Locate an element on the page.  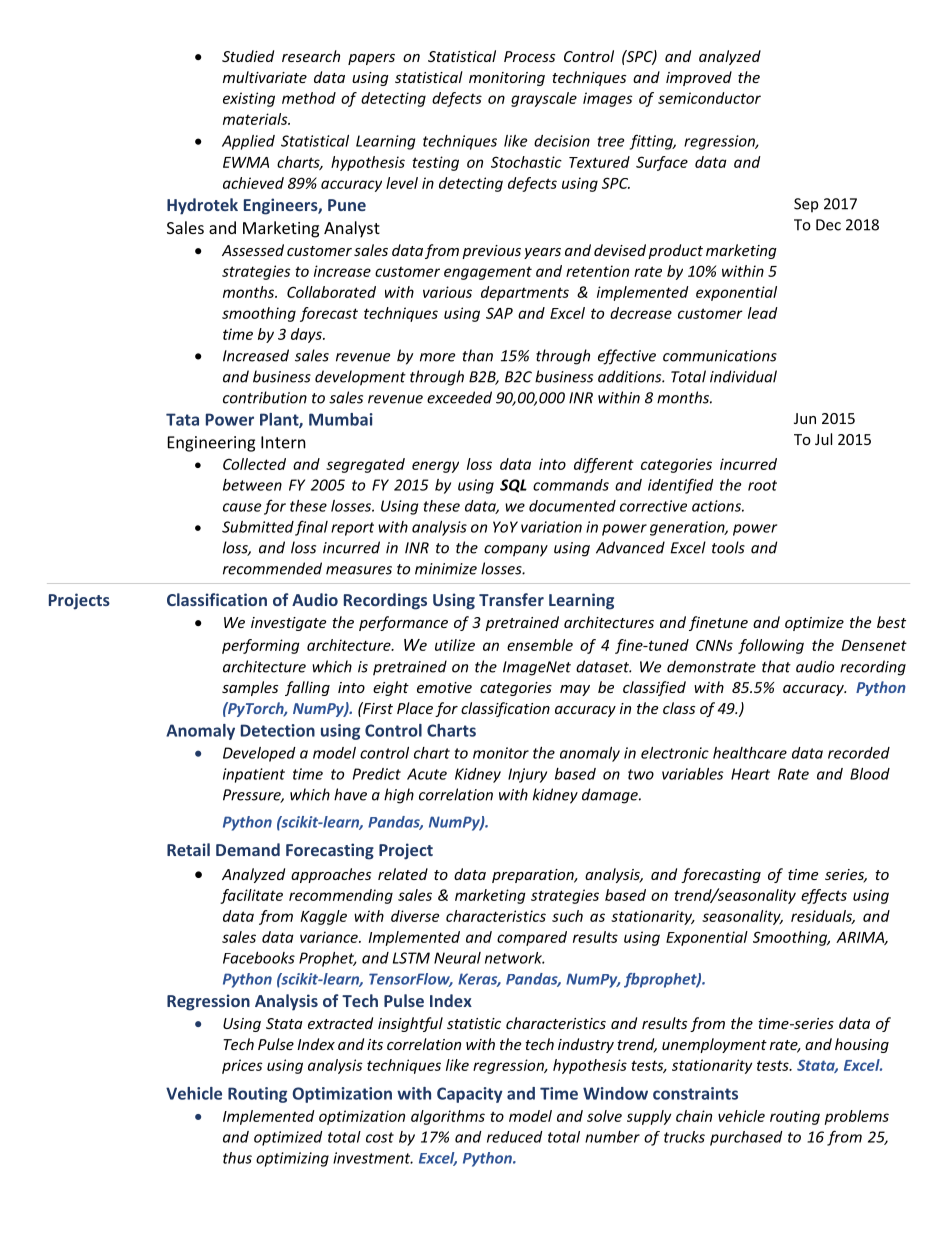
grayscale is located at coordinates (544, 99).
